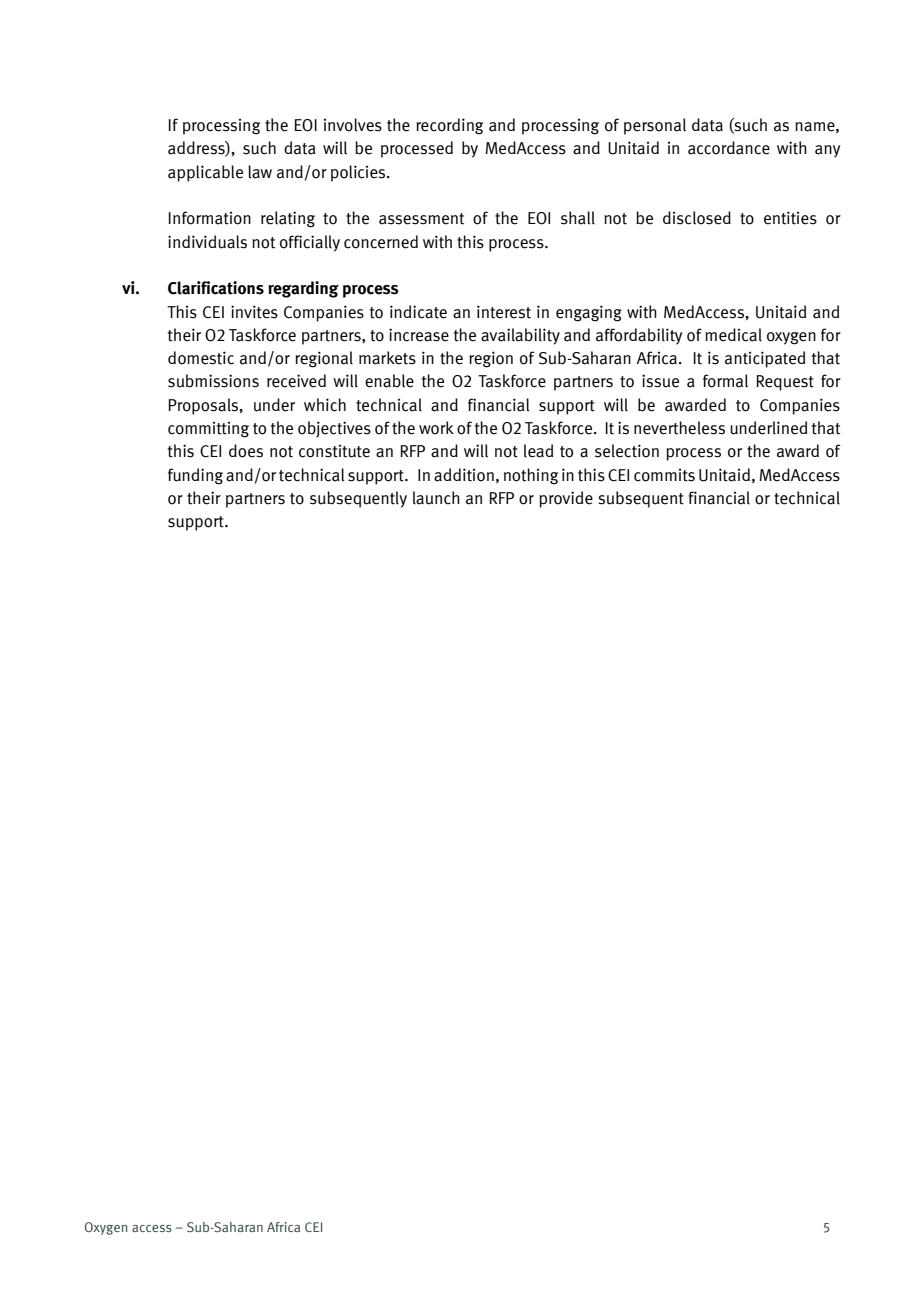 Image resolution: width=924 pixels, height=1308 pixels. Describe the element at coordinates (729, 148) in the screenshot. I see `accordance` at that location.
